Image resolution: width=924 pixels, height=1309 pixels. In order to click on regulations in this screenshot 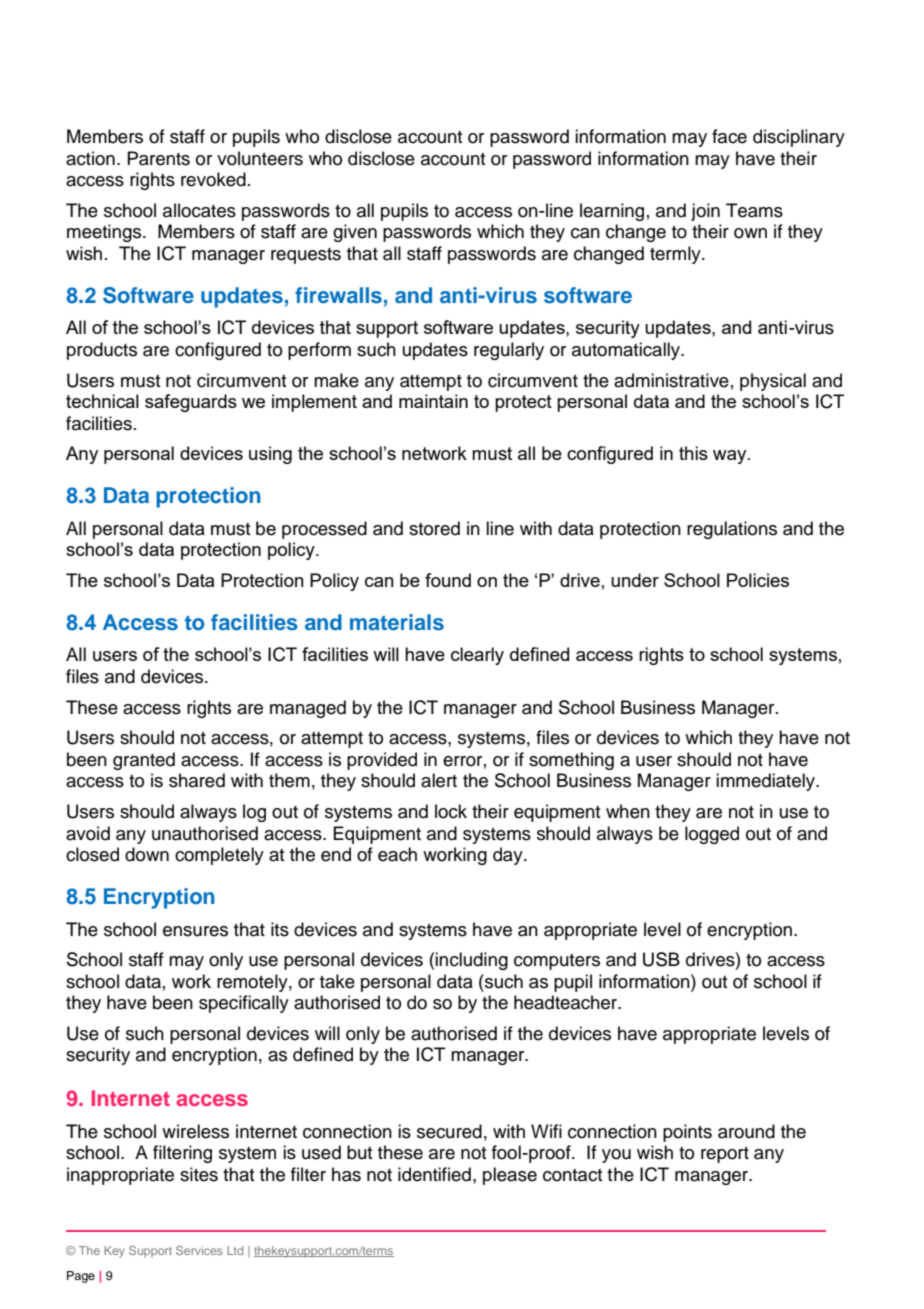, I will do `click(732, 530)`.
